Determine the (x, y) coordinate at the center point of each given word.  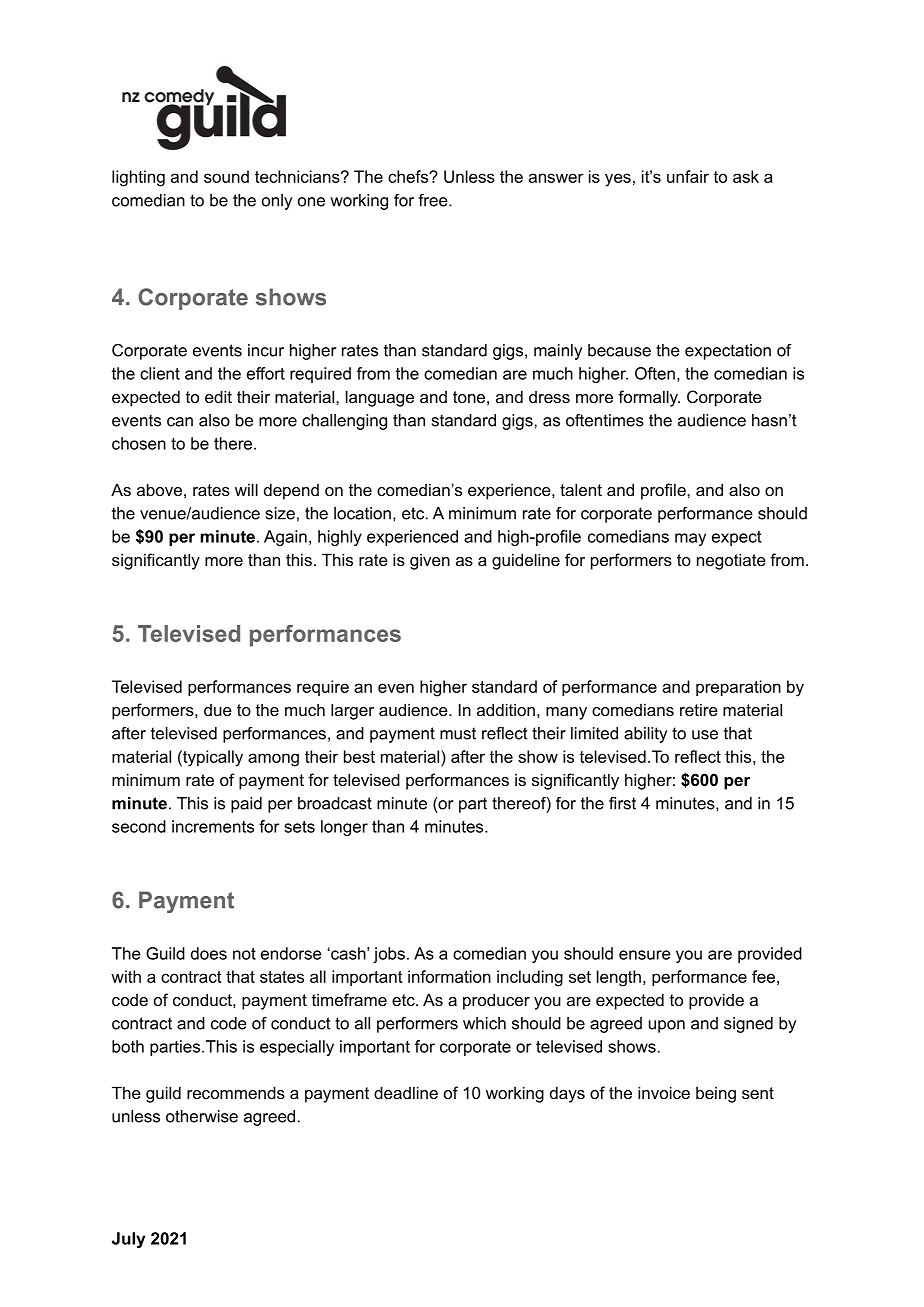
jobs (389, 955)
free (434, 200)
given (430, 561)
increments (213, 826)
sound (226, 176)
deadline (406, 1092)
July (128, 1240)
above (159, 489)
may (690, 539)
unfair (688, 176)
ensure (645, 955)
